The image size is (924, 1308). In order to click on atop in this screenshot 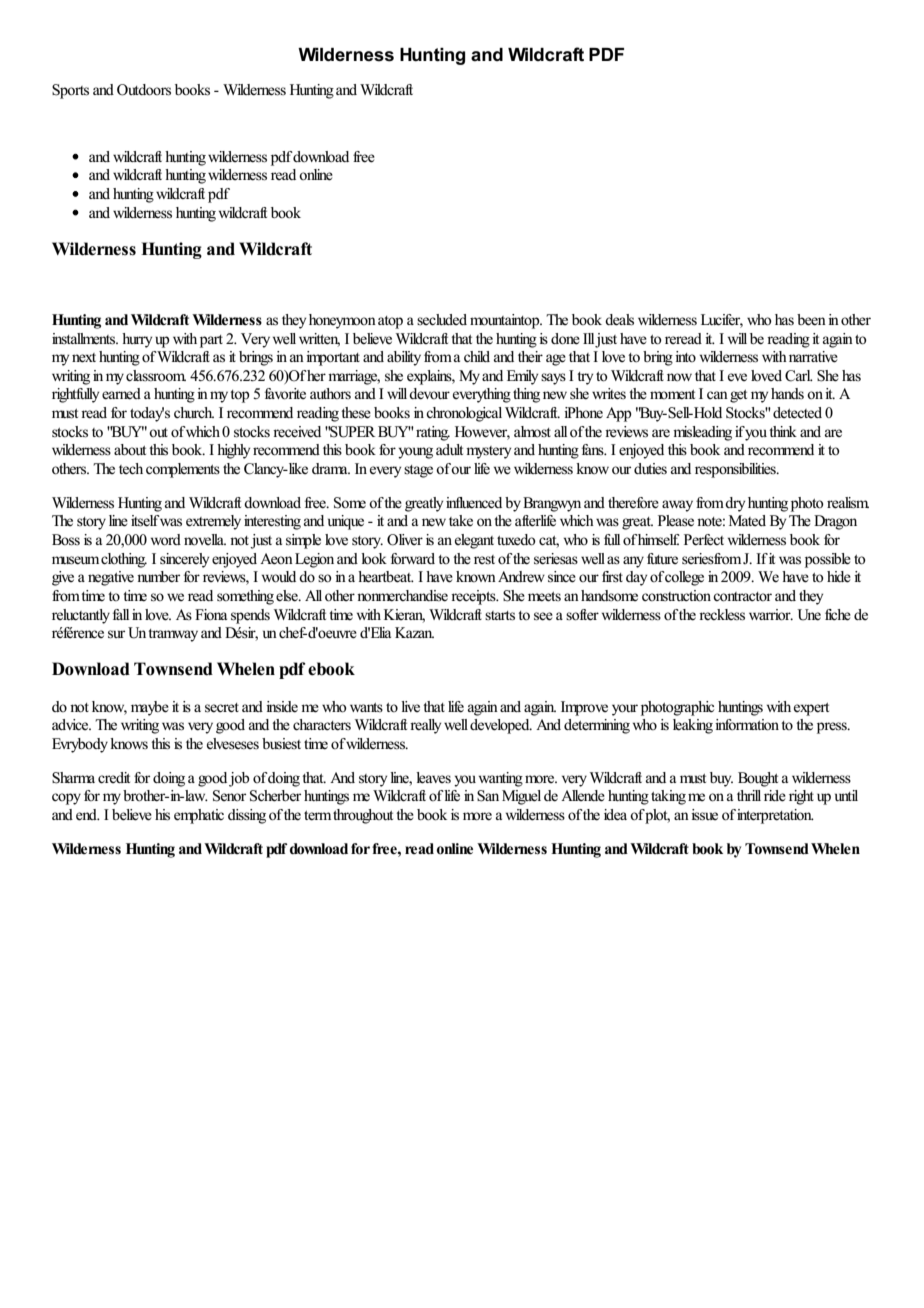, I will do `click(390, 322)`.
